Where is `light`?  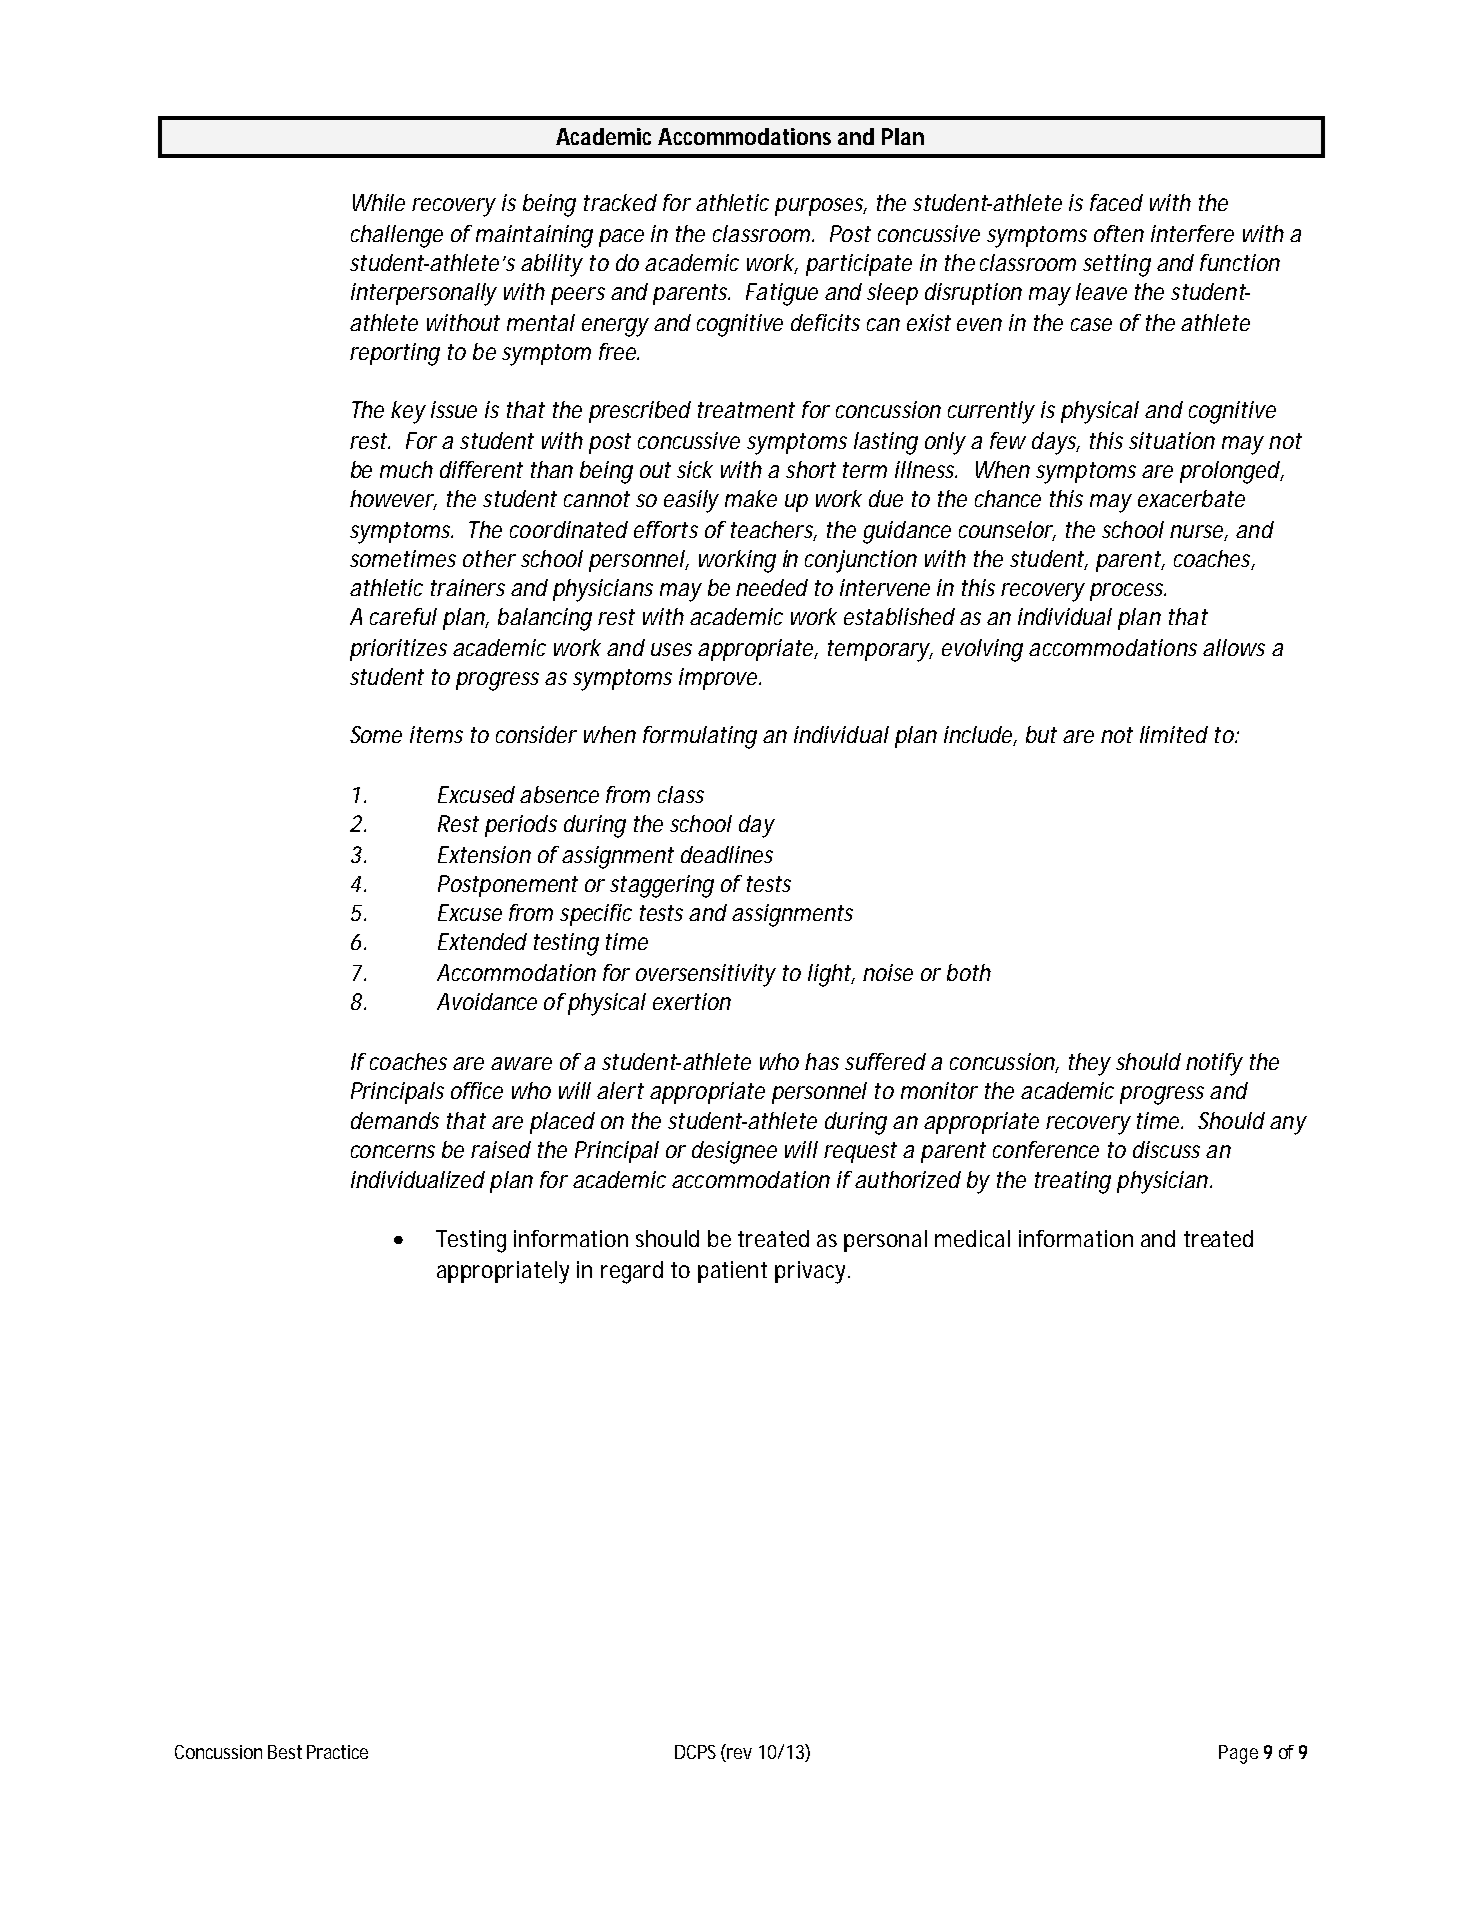 light is located at coordinates (830, 975).
